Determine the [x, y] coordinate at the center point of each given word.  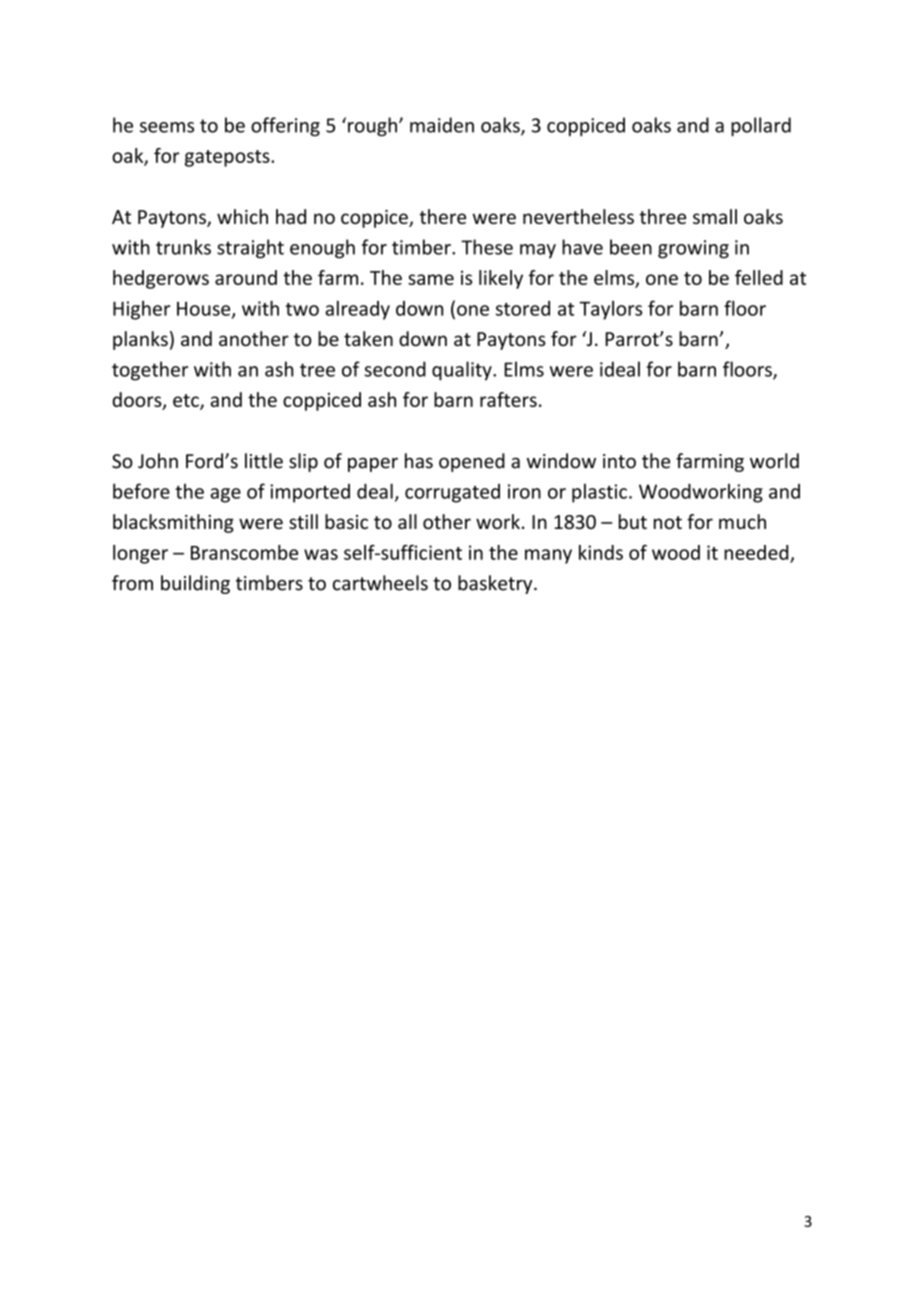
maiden [442, 125]
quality [463, 371]
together [150, 371]
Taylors [610, 310]
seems [167, 127]
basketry [496, 584]
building [195, 584]
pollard [761, 126]
